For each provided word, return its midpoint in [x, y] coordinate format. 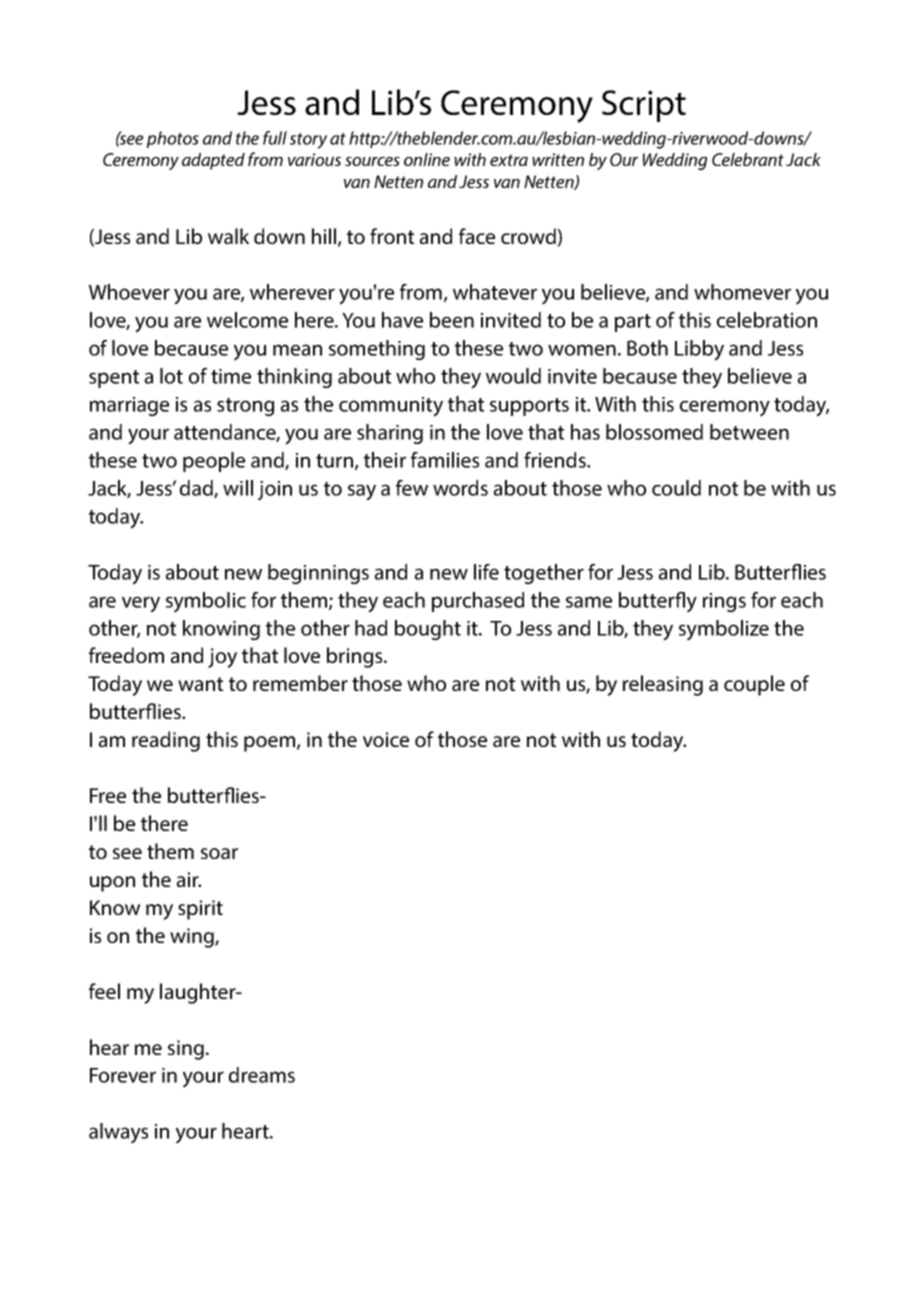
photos [173, 139]
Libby [699, 350]
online [427, 159]
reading [166, 741]
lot [171, 376]
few [412, 488]
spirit [200, 910]
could [676, 488]
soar [219, 853]
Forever [123, 1075]
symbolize [724, 630]
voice [386, 739]
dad [197, 489]
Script [644, 106]
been [452, 320]
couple [754, 685]
